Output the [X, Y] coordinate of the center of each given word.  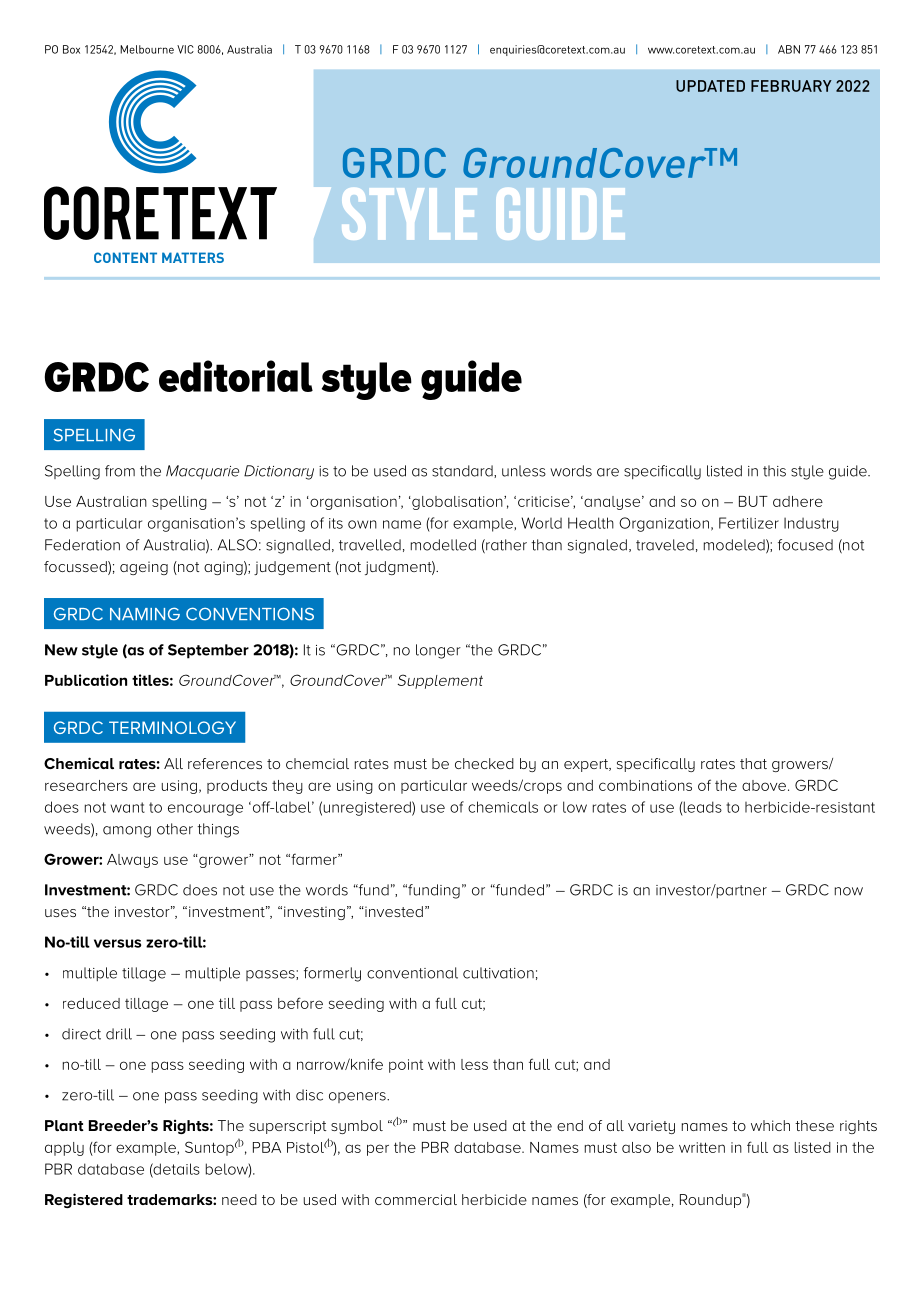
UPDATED [710, 86]
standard [463, 471]
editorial [236, 376]
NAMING [145, 614]
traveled [665, 545]
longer [438, 651]
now [849, 891]
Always [132, 861]
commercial [416, 1199]
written [702, 1147]
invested [393, 911]
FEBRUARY [791, 86]
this [774, 471]
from [120, 471]
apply [64, 1149]
